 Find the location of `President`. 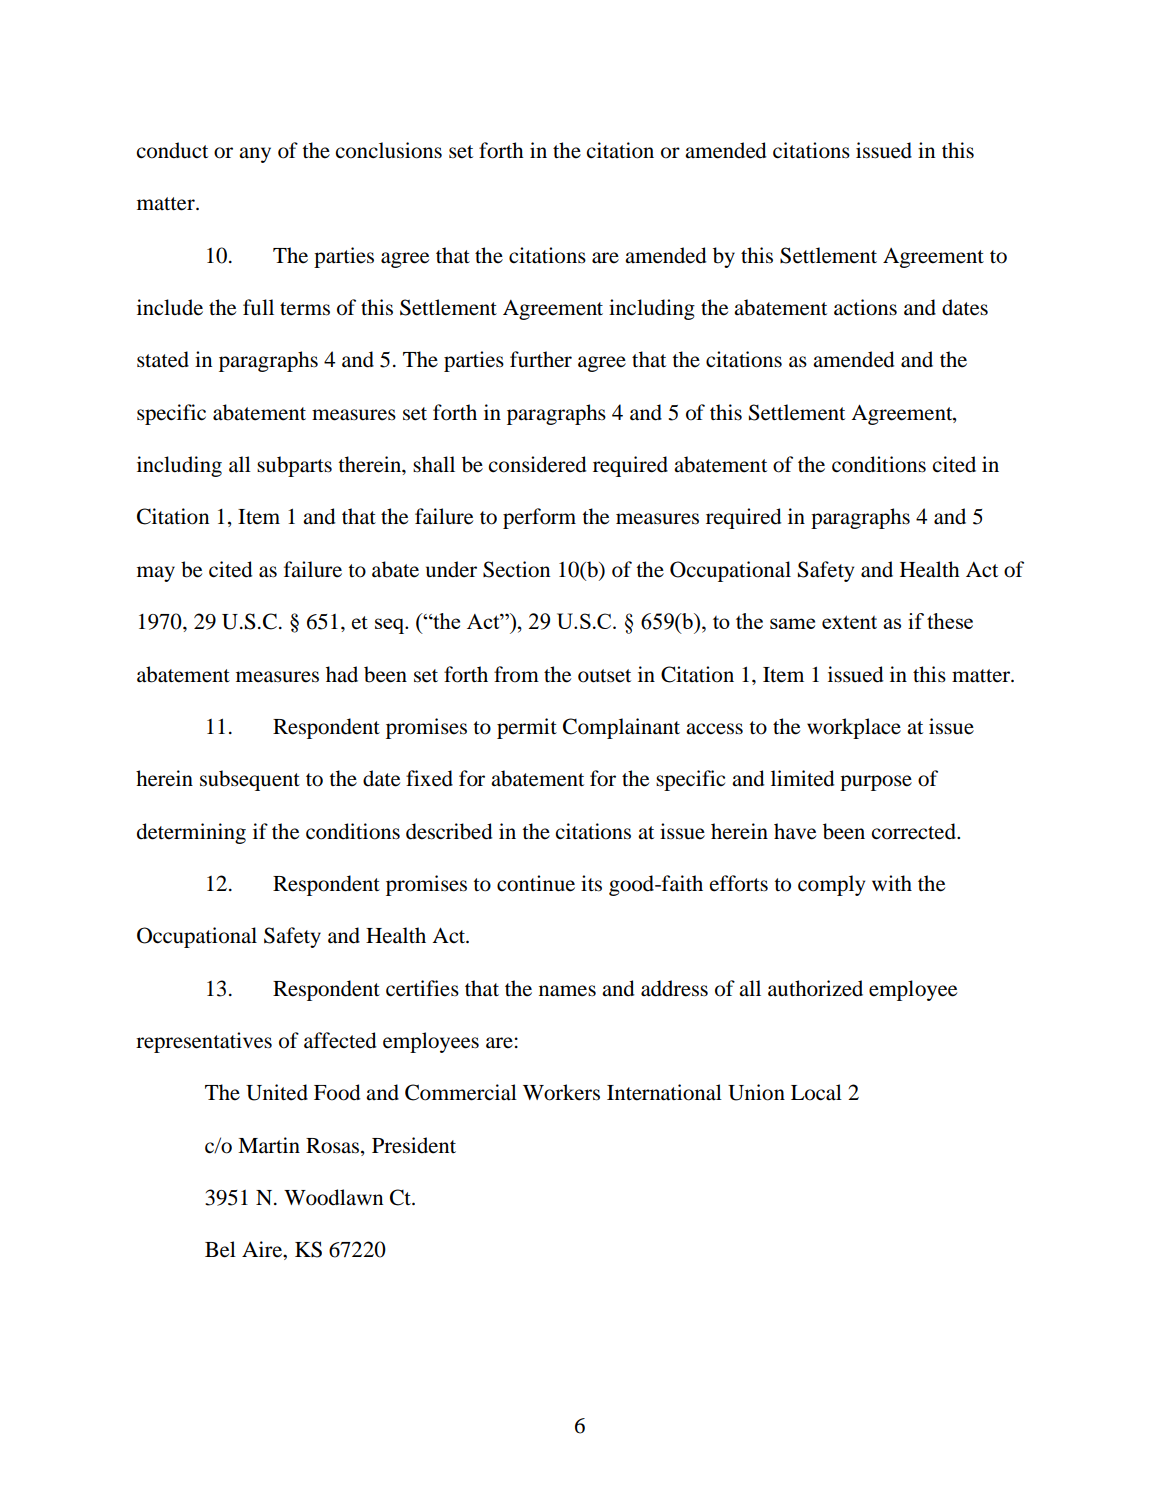

President is located at coordinates (414, 1145).
